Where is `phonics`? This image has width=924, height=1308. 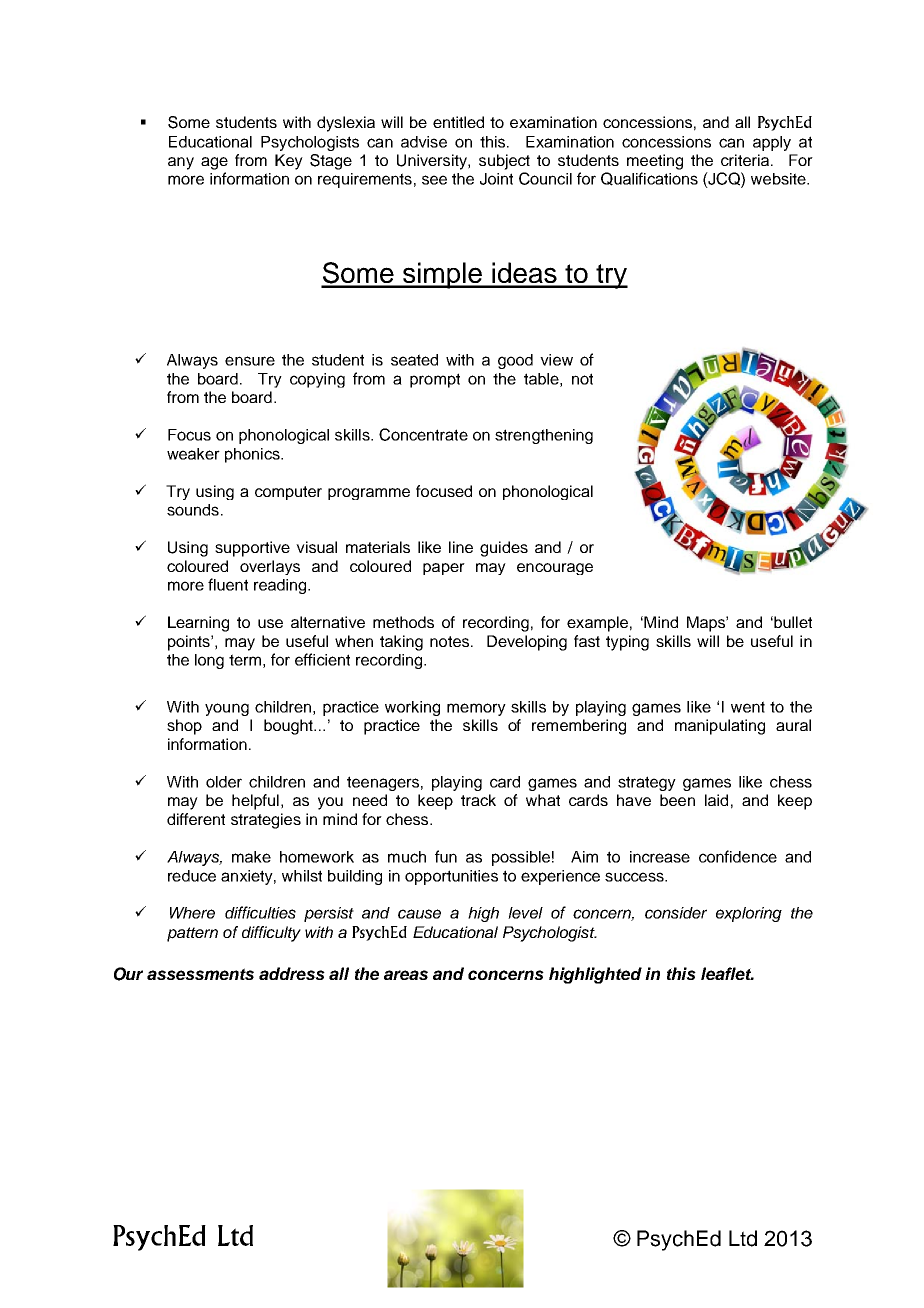 phonics is located at coordinates (253, 455).
